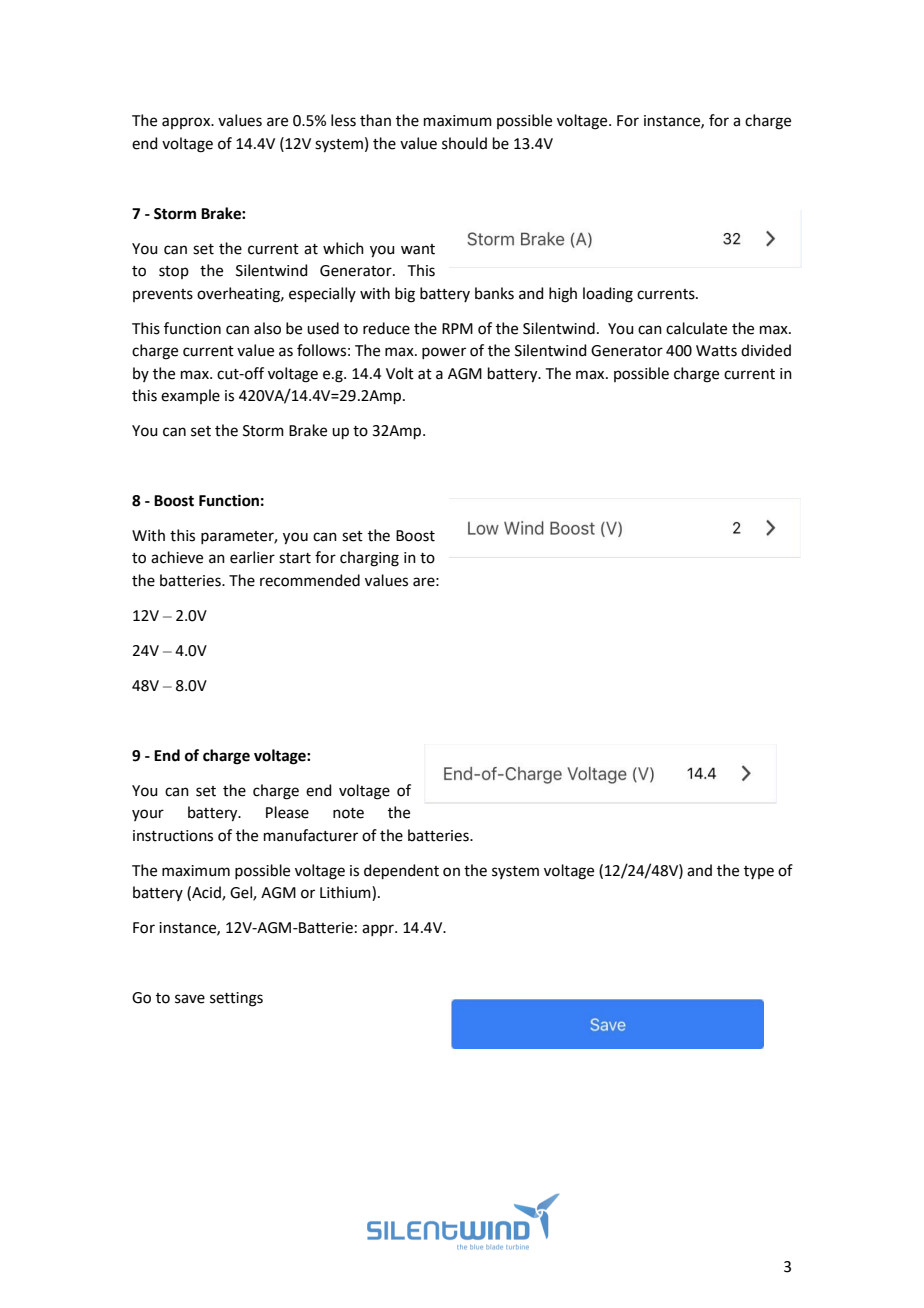 Image resolution: width=924 pixels, height=1308 pixels. I want to click on loading, so click(608, 295).
